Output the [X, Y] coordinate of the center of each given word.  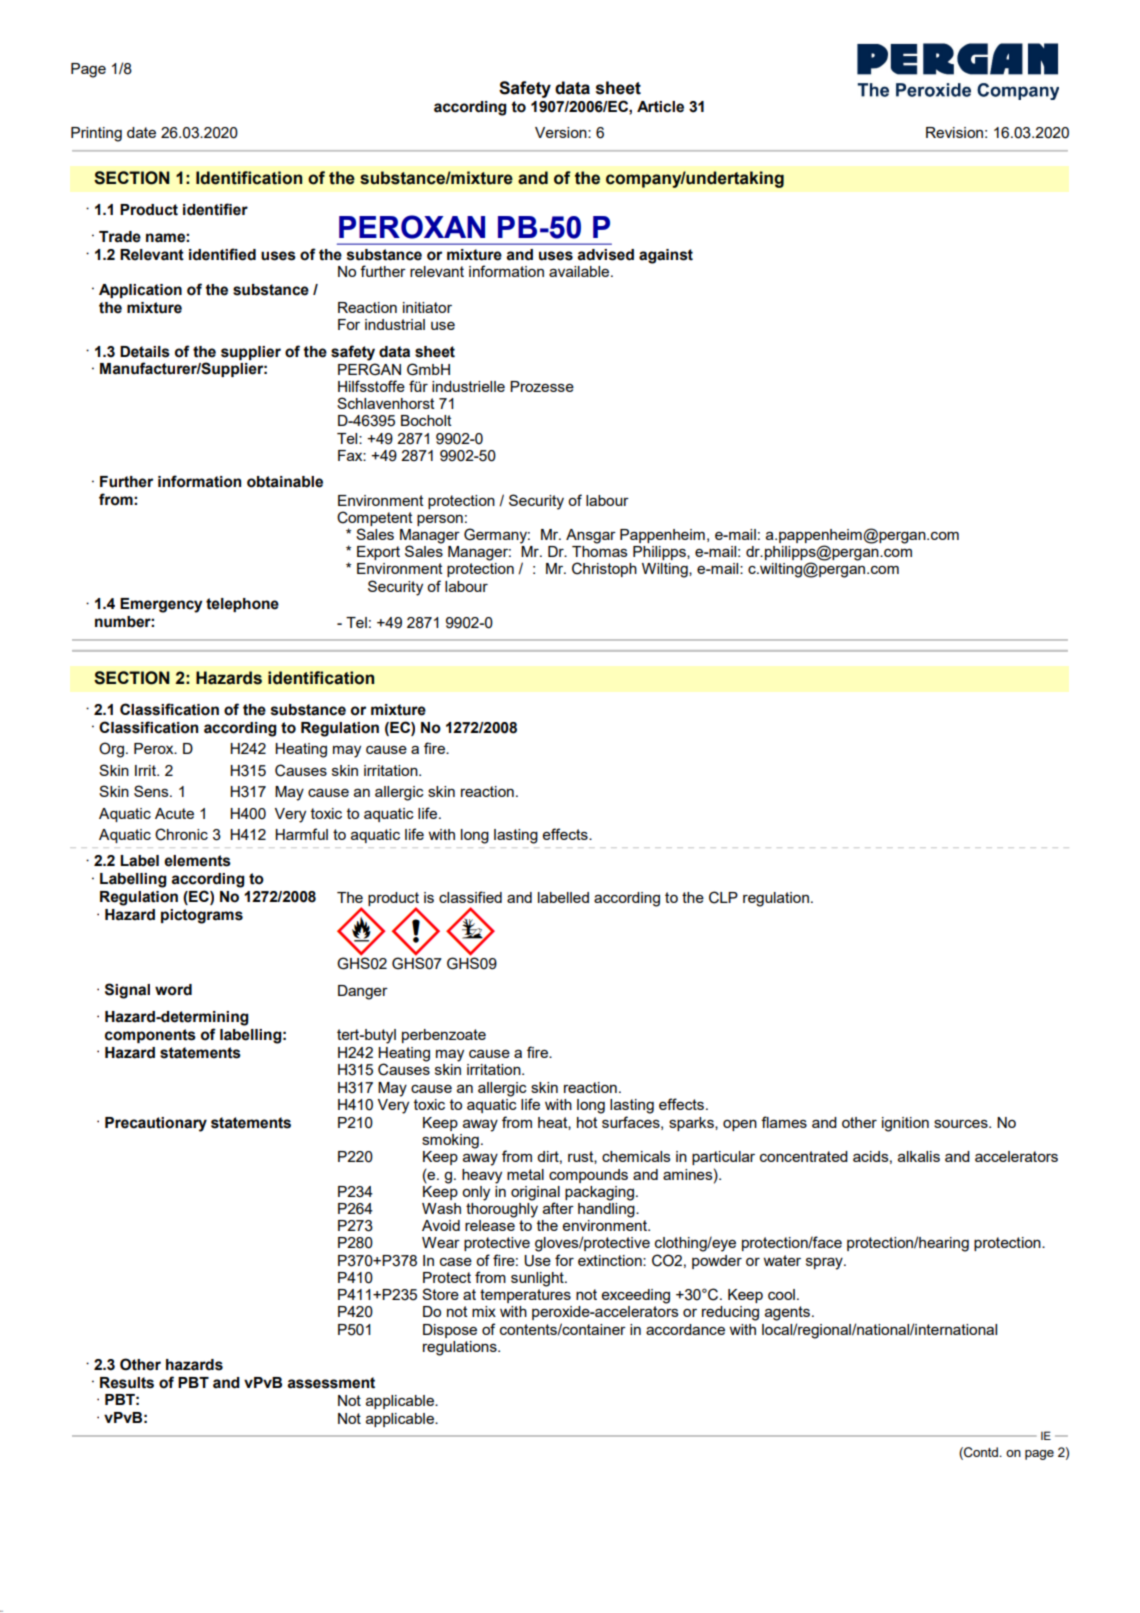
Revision [954, 132]
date [141, 132]
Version [562, 132]
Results [127, 1383]
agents [787, 1313]
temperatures [525, 1296]
